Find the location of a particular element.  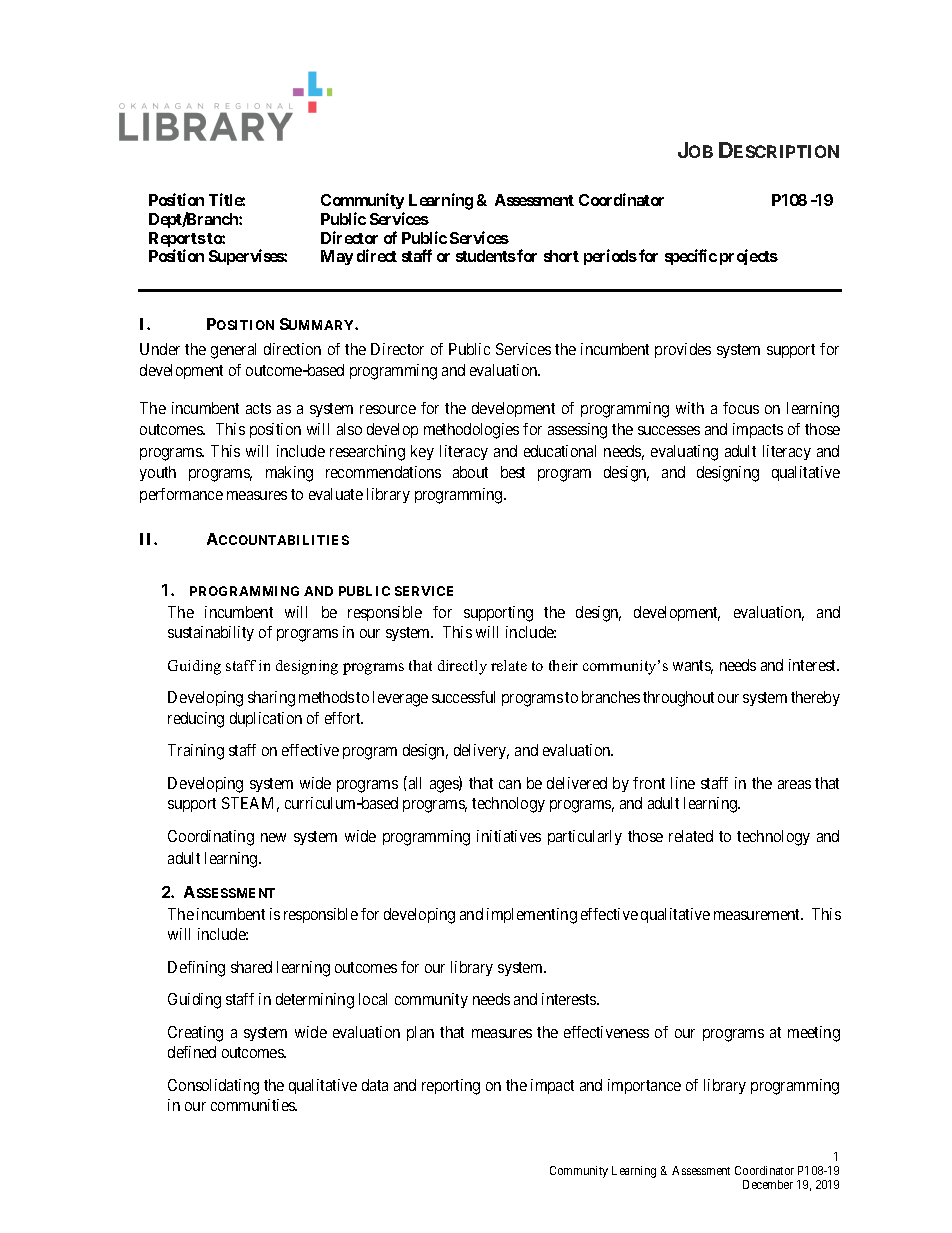

successful is located at coordinates (463, 697).
